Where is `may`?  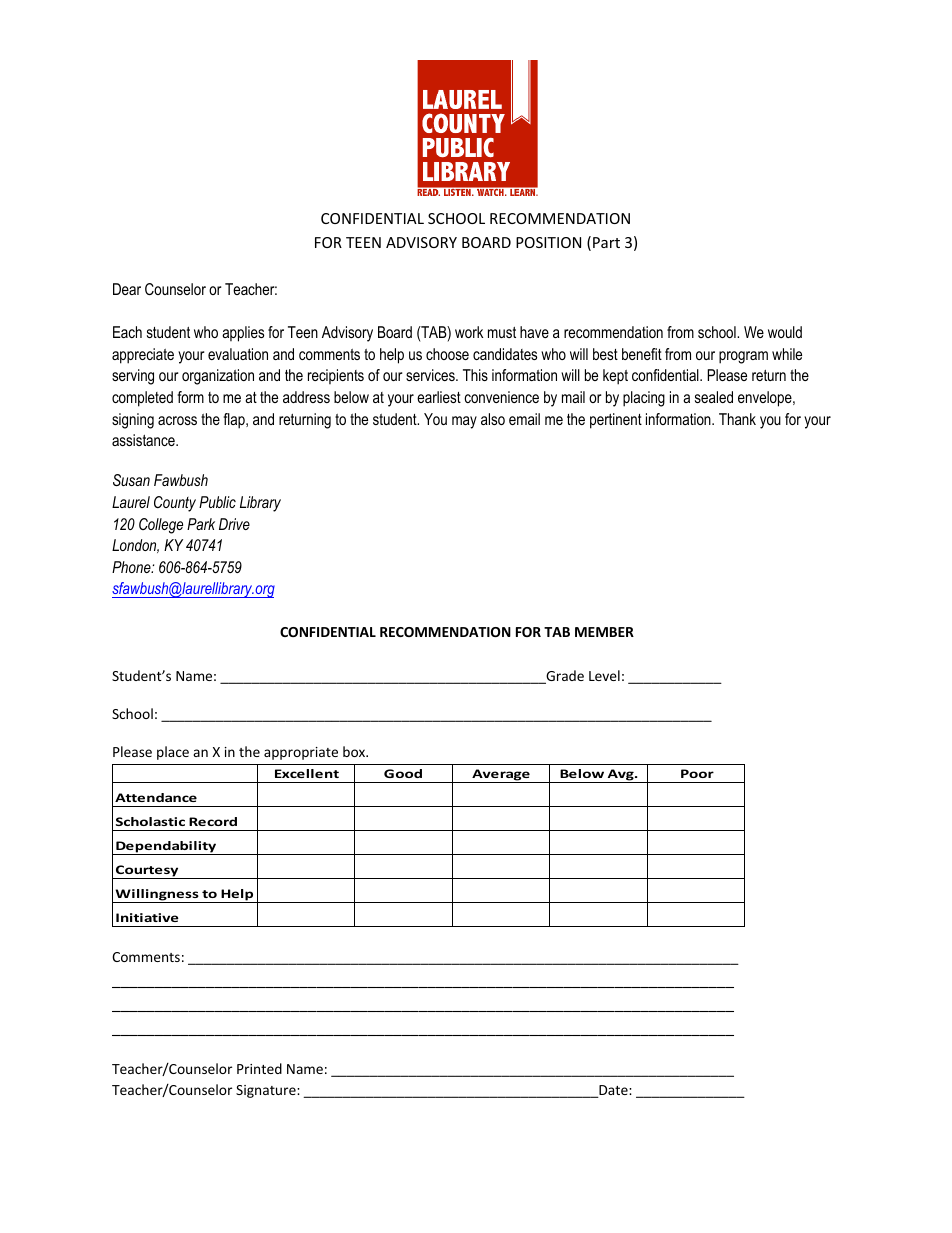 may is located at coordinates (464, 422).
